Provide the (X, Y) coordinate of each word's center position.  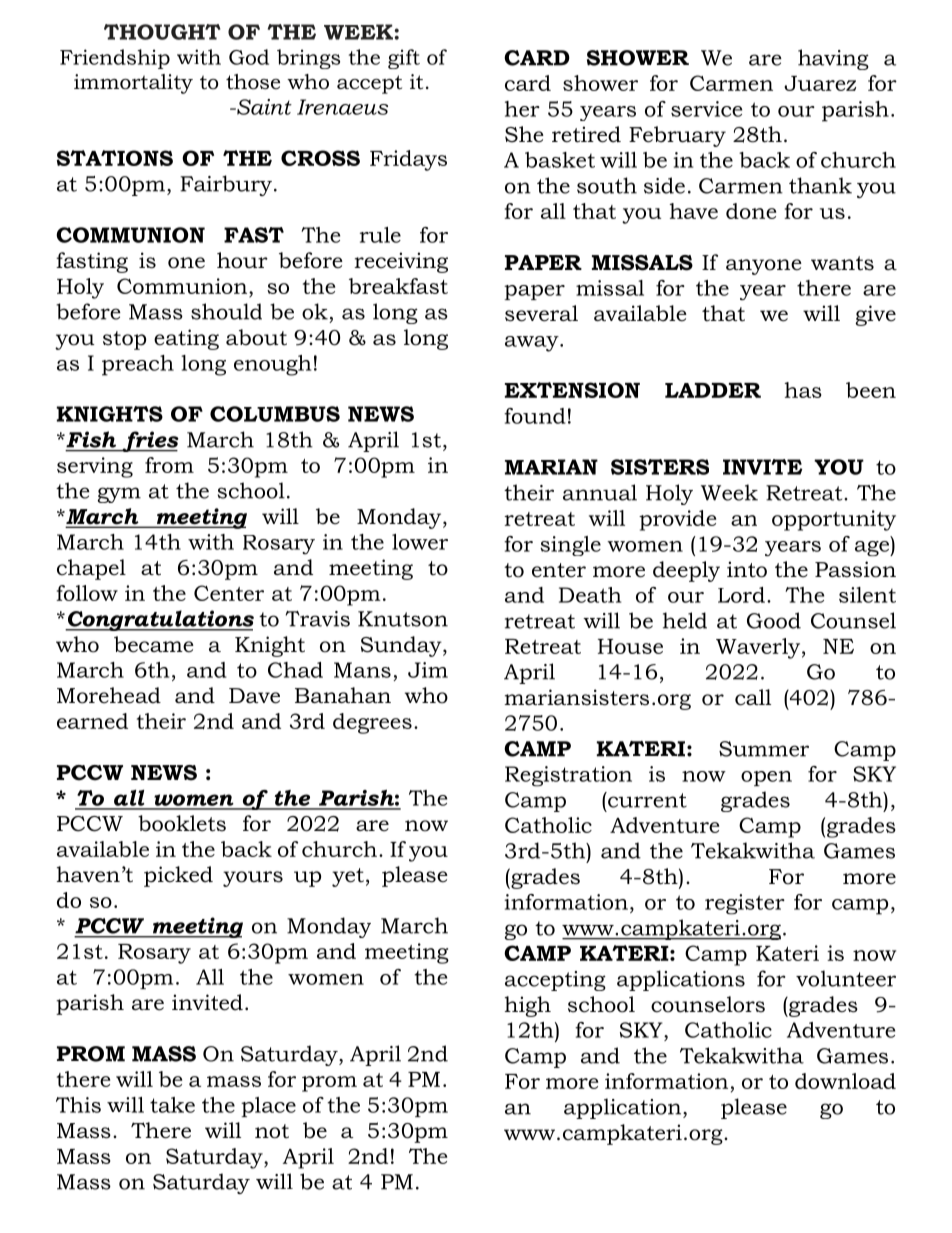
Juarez (820, 83)
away (533, 344)
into (747, 569)
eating (186, 339)
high (528, 1006)
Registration (568, 776)
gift (404, 59)
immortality (133, 84)
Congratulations (159, 620)
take (172, 1105)
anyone (764, 267)
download (845, 1081)
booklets (182, 823)
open (766, 778)
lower (420, 542)
